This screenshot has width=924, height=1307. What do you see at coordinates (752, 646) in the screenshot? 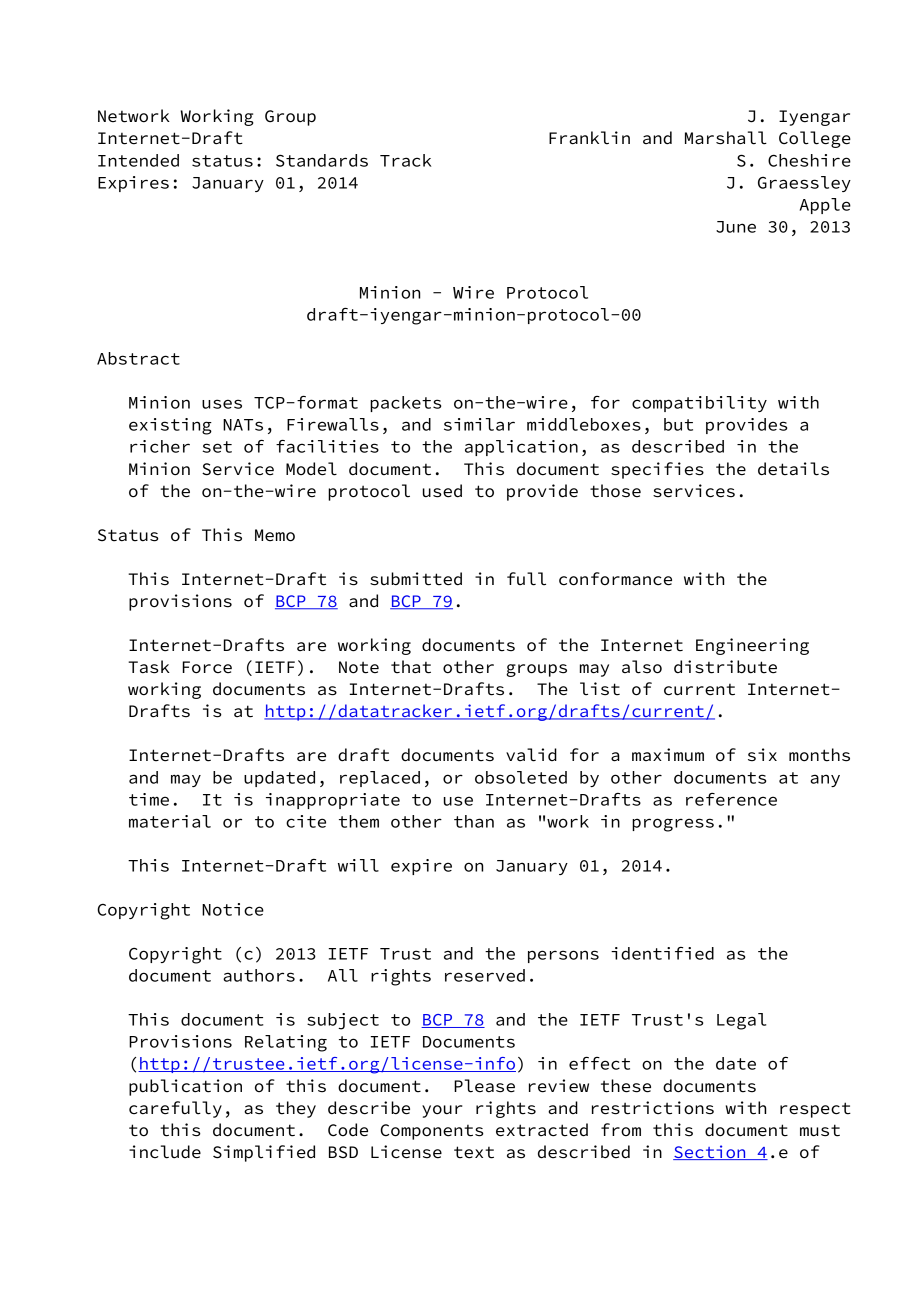
I see `Engineering` at bounding box center [752, 646].
